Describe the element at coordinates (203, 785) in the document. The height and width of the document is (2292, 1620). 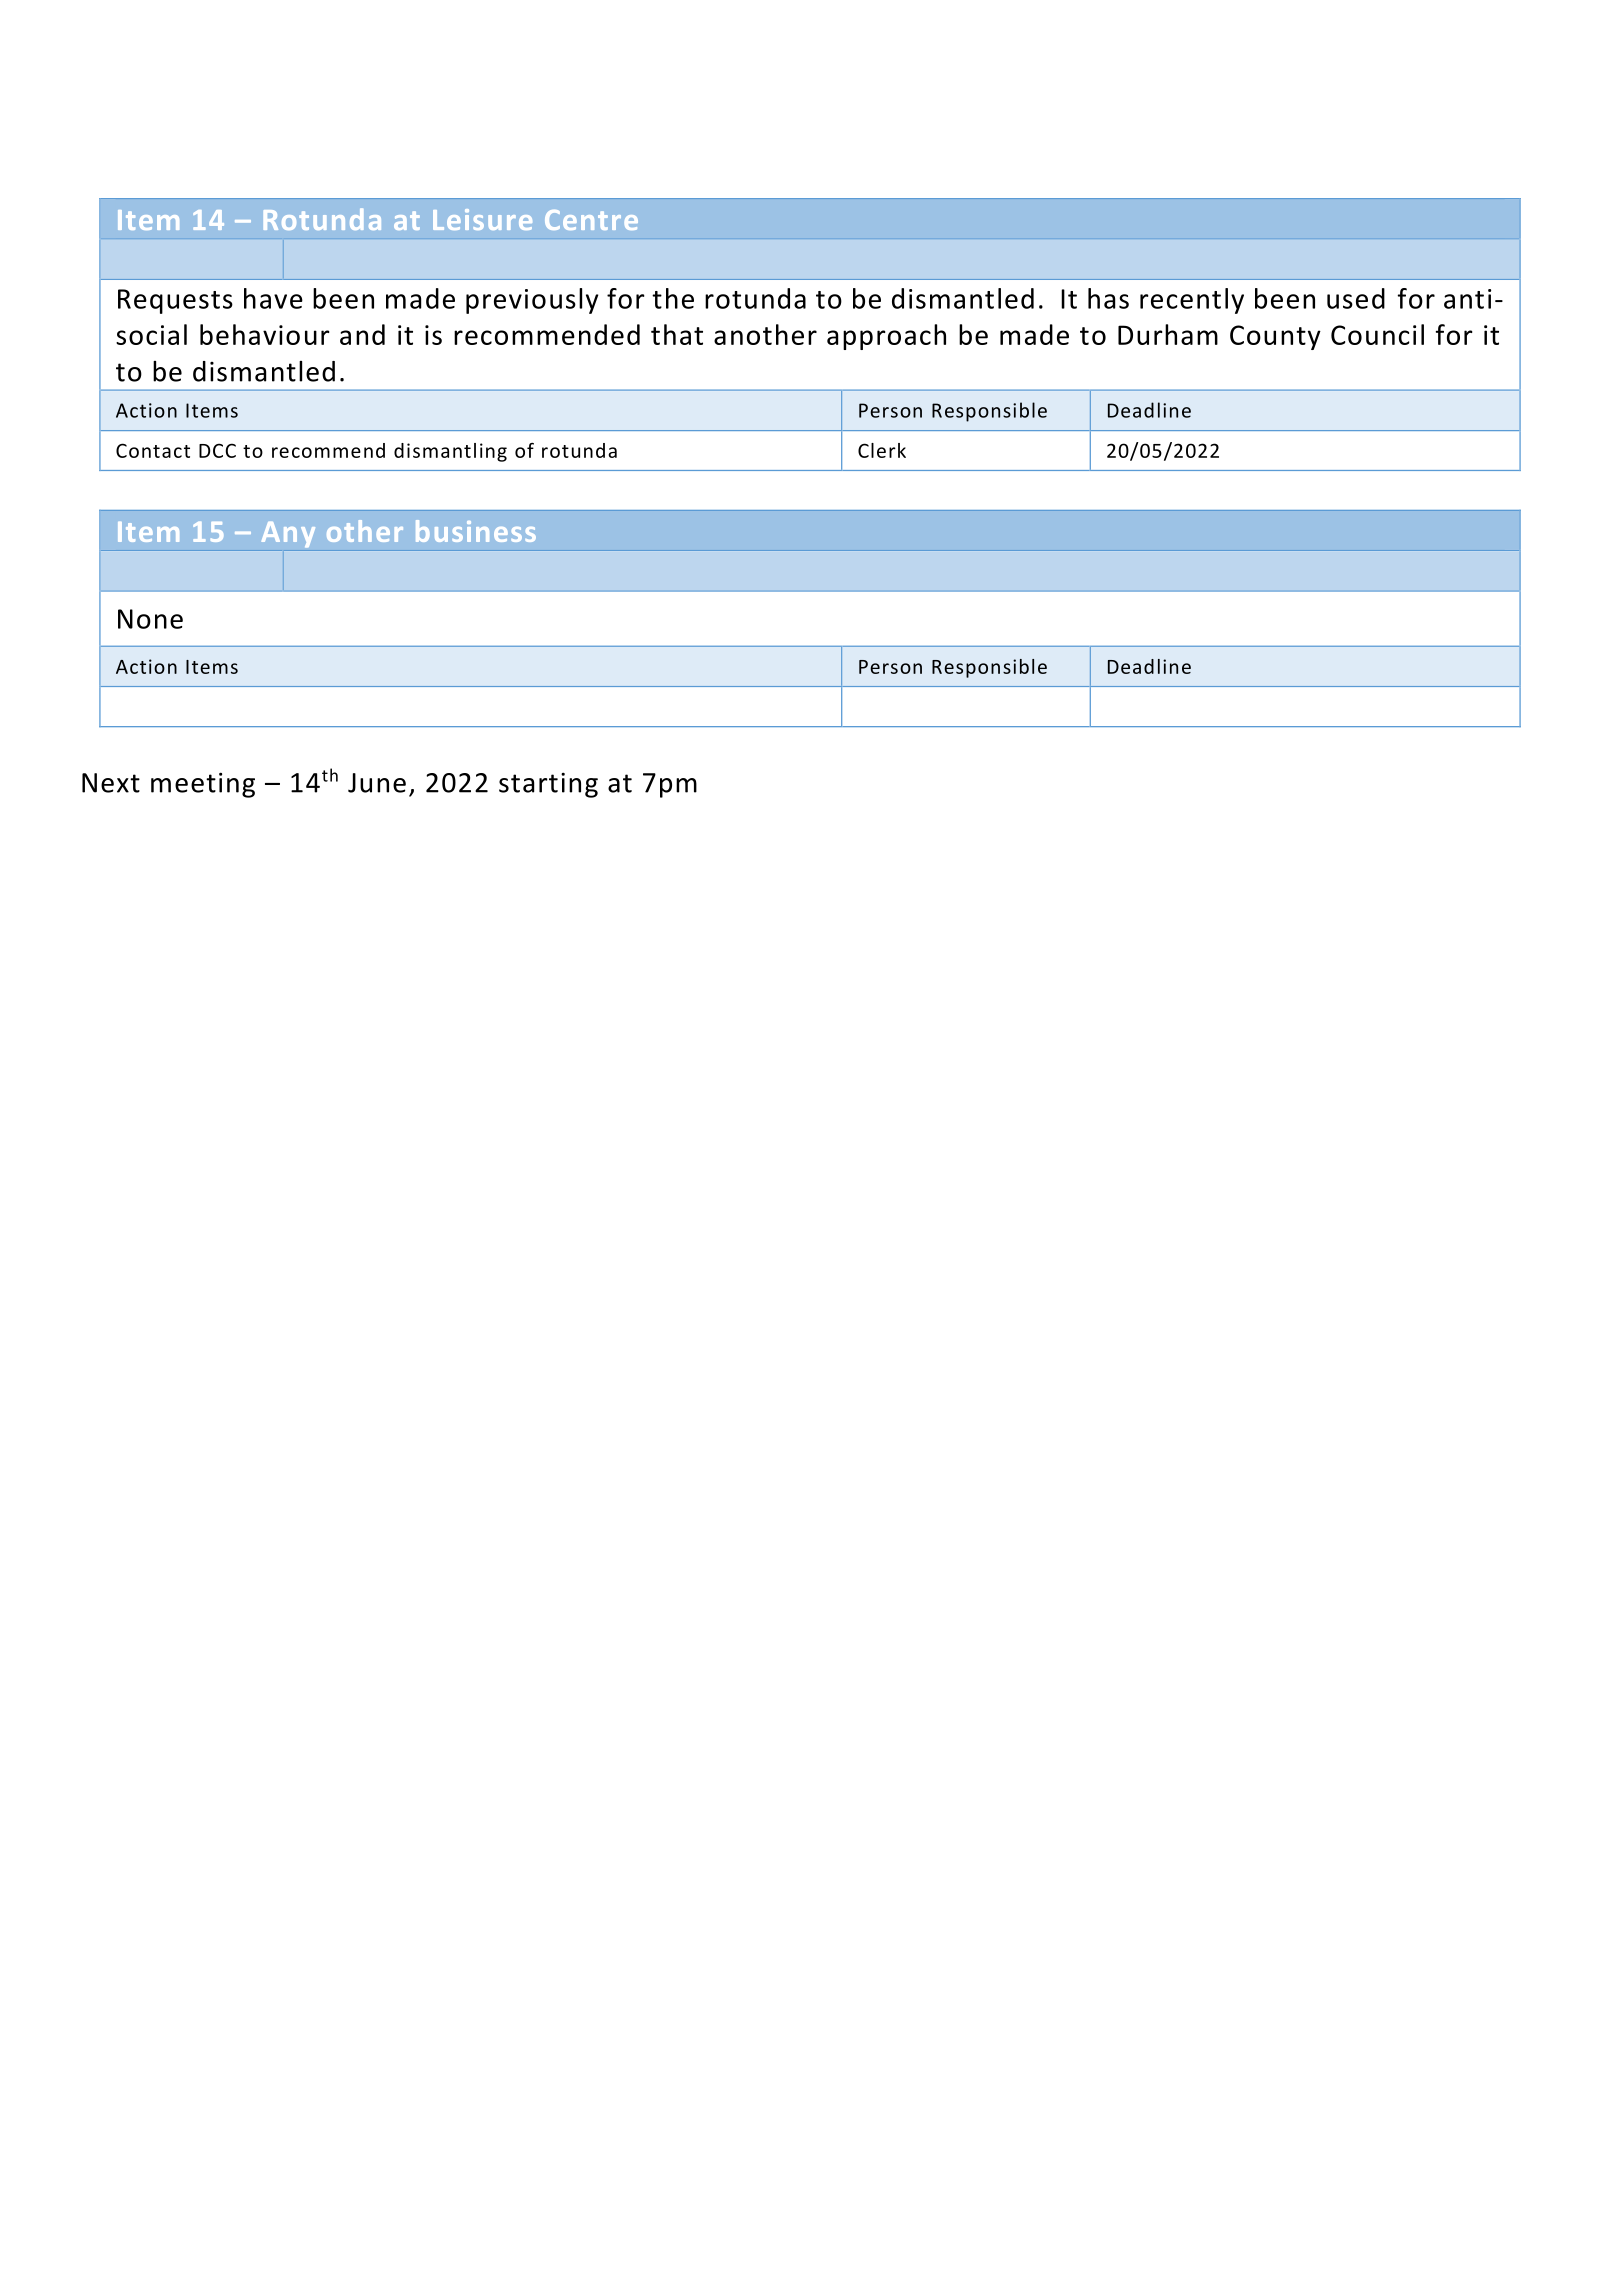
I see `meeting` at that location.
